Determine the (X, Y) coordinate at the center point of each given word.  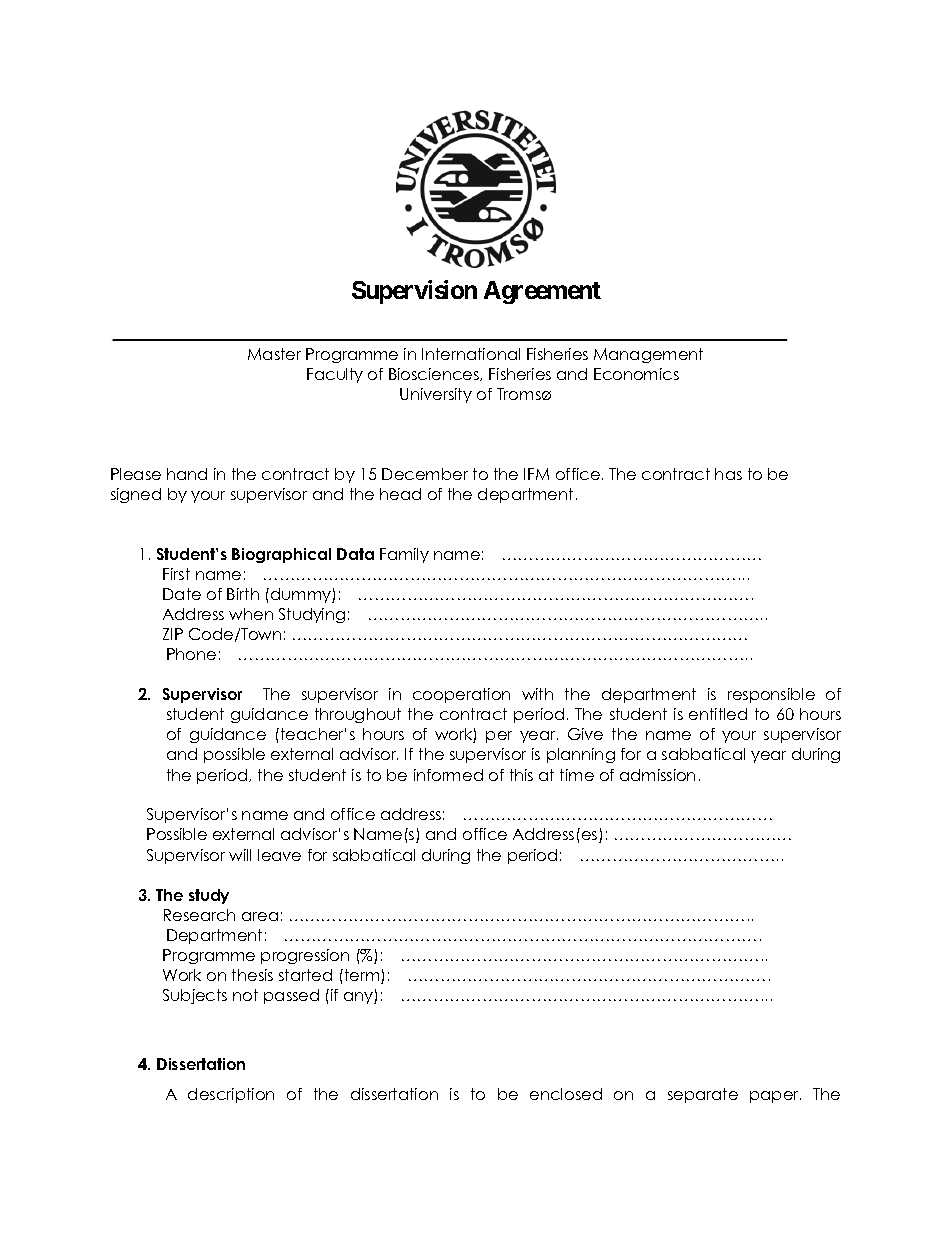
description (231, 1095)
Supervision (414, 292)
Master (274, 354)
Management (648, 355)
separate (703, 1095)
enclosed (566, 1094)
